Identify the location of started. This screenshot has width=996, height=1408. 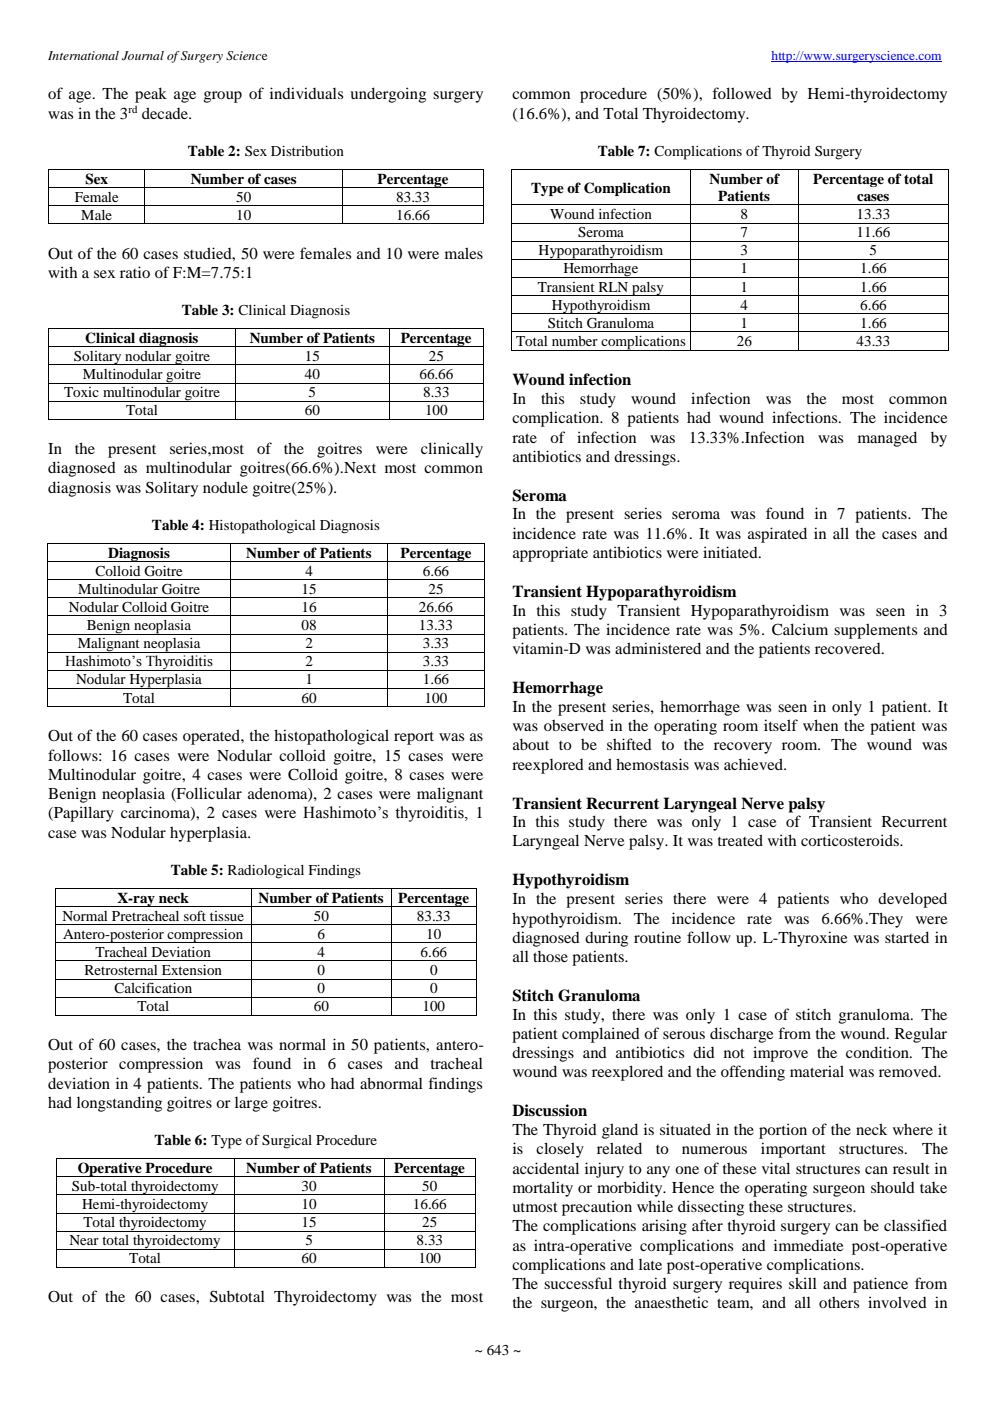
(907, 937).
